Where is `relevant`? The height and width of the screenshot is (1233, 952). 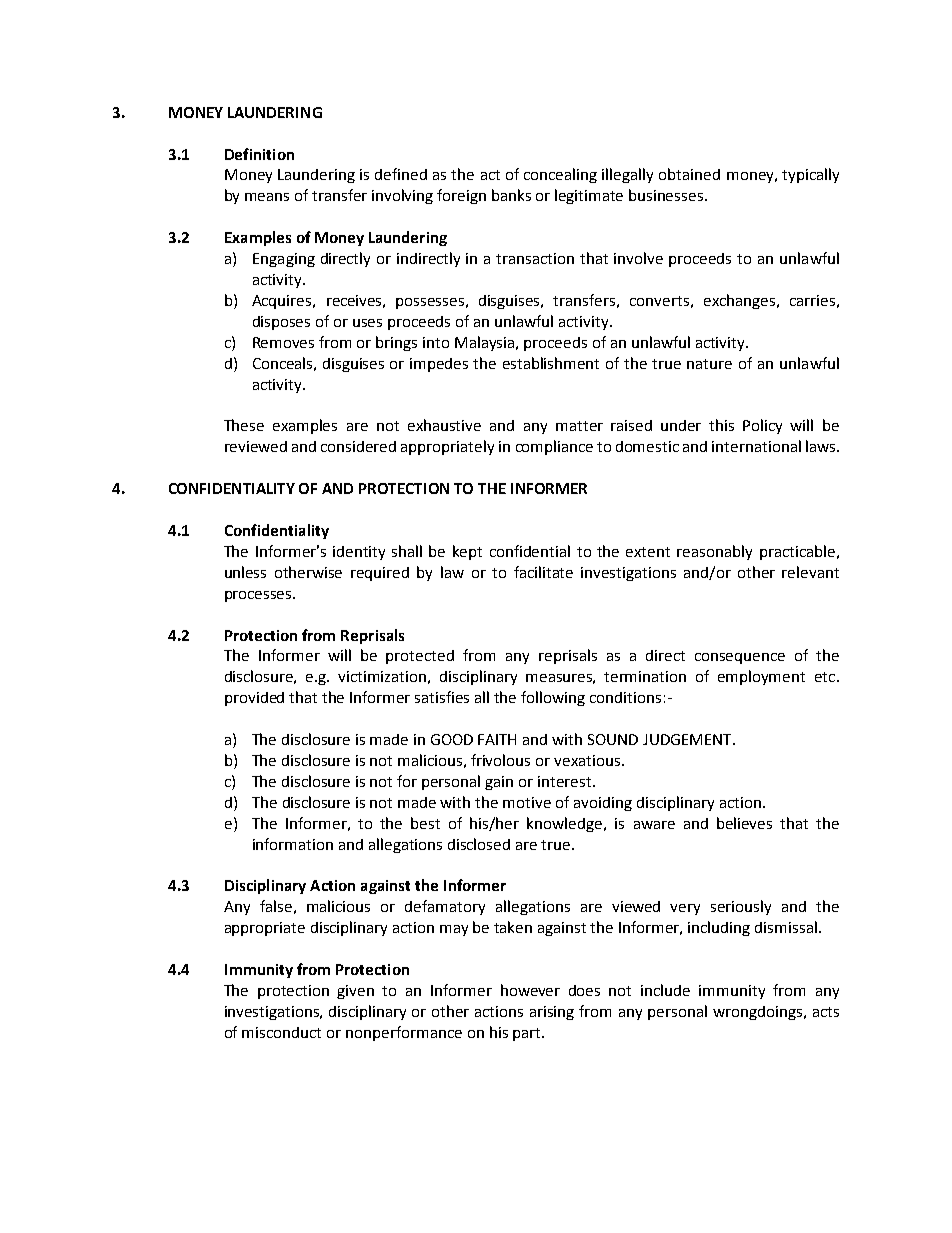
relevant is located at coordinates (810, 572).
